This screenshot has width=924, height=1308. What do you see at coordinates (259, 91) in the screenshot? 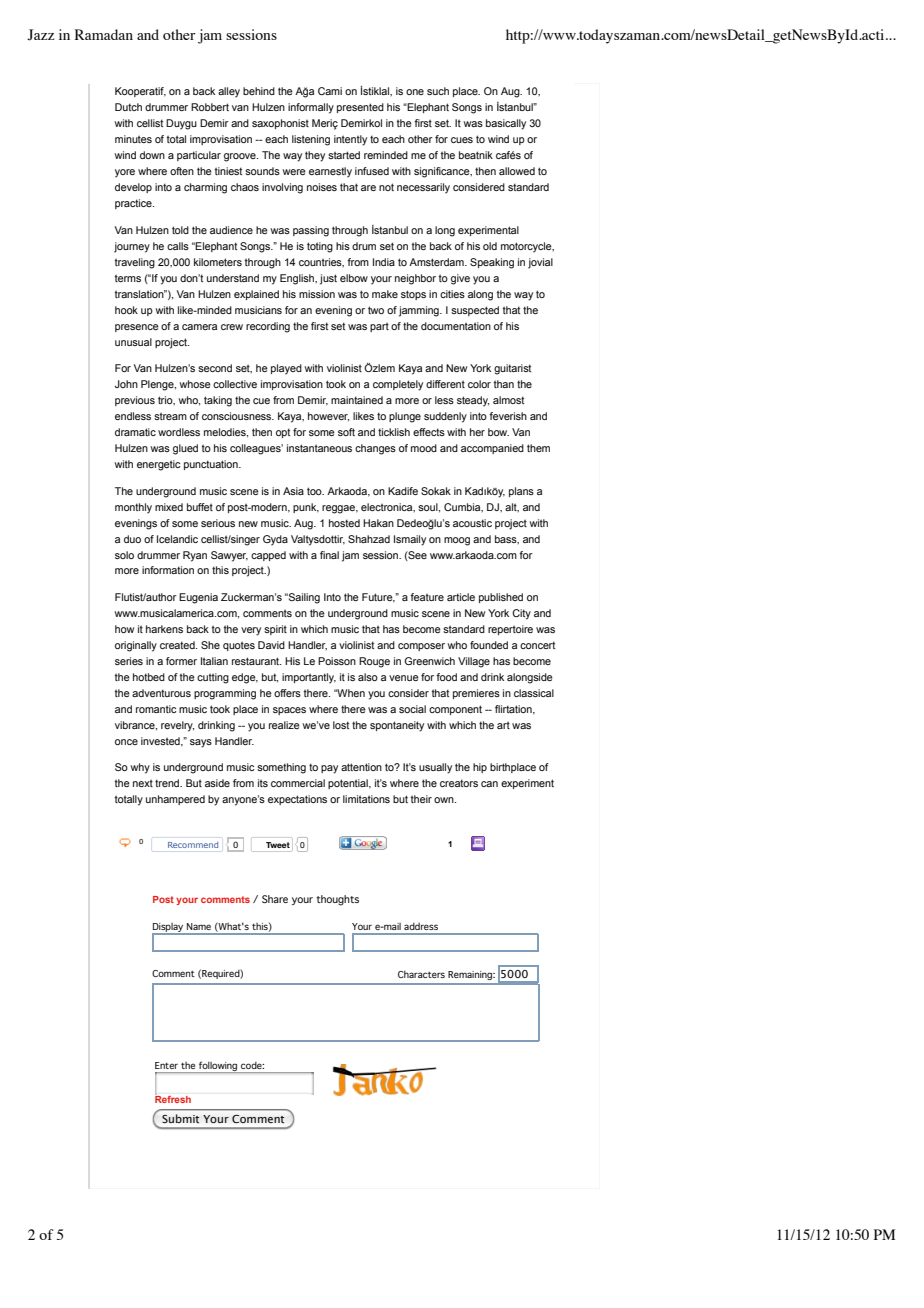
I see `behind` at bounding box center [259, 91].
